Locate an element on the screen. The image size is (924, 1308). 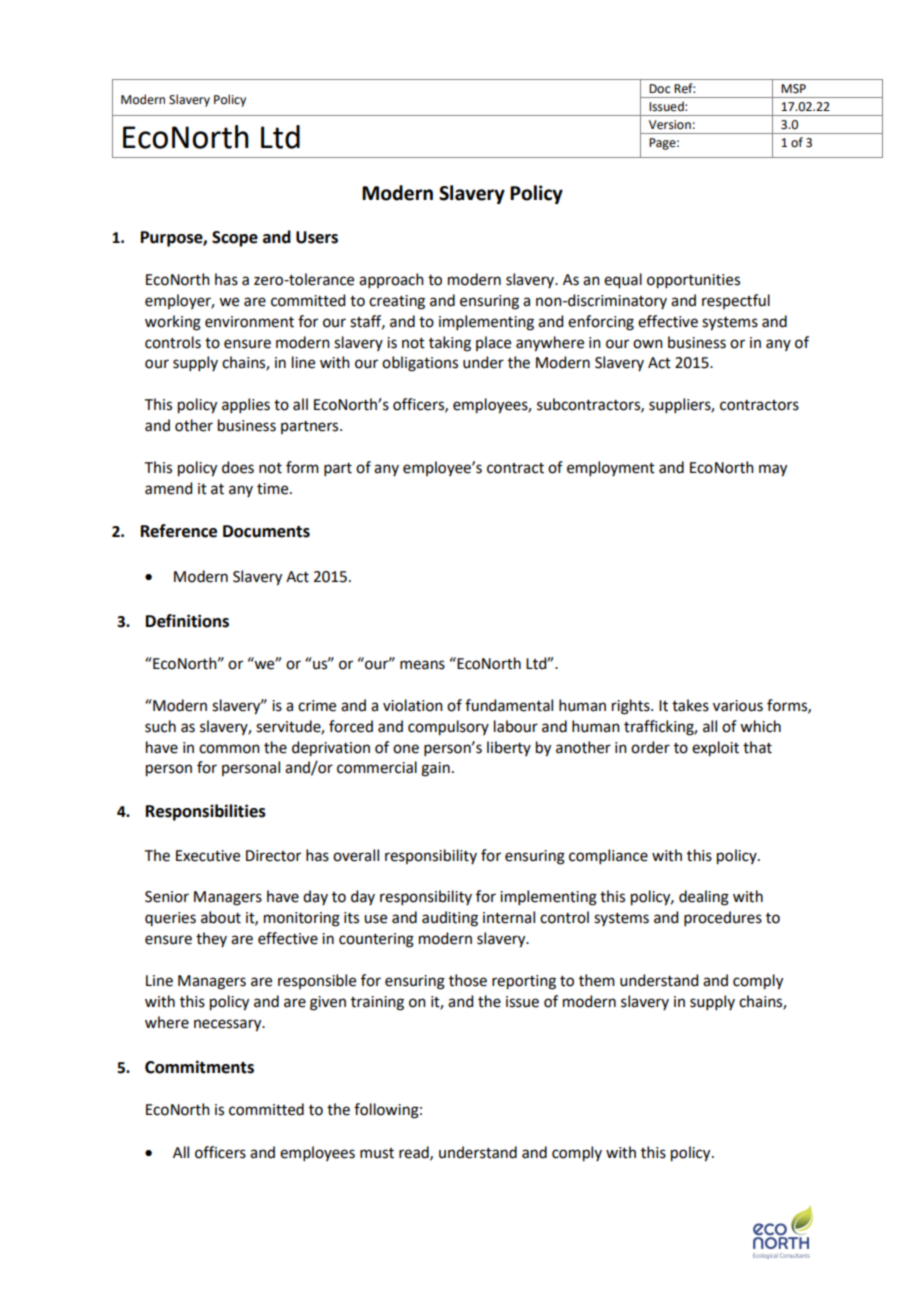
procedures is located at coordinates (723, 918).
